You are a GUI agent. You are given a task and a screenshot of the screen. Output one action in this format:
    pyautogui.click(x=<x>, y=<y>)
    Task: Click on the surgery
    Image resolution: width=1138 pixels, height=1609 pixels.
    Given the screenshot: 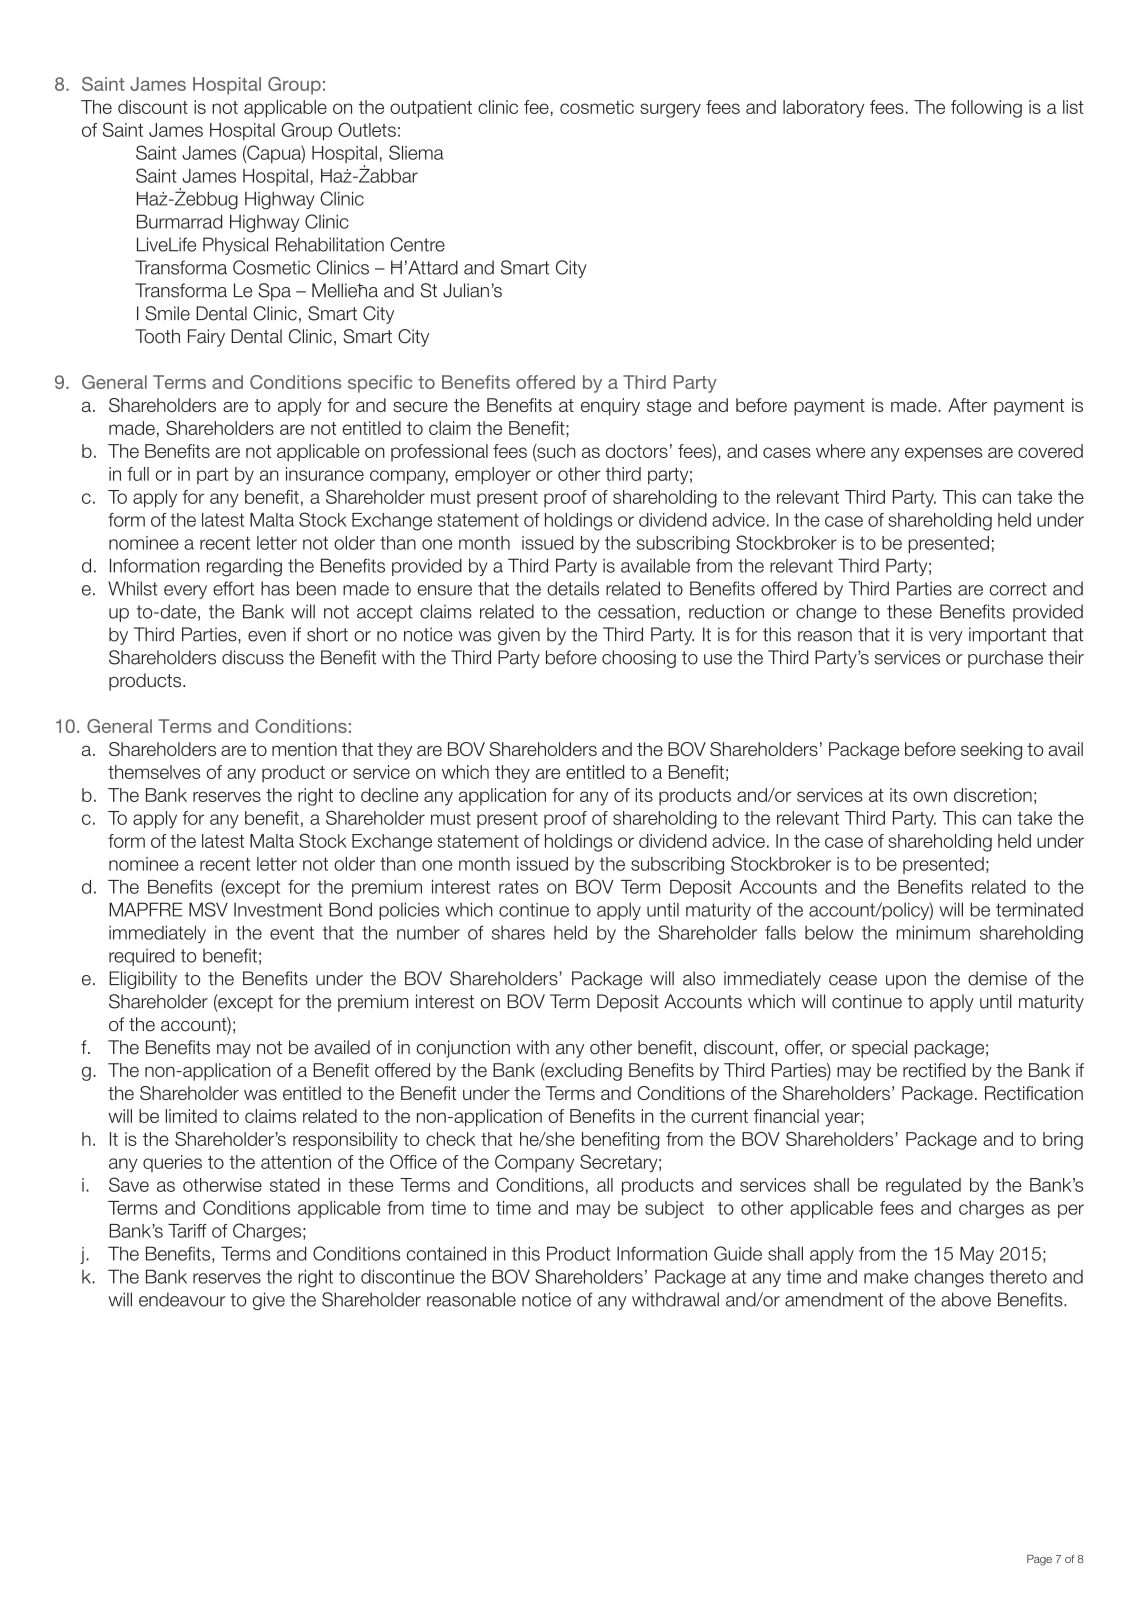 What is the action you would take?
    pyautogui.click(x=670, y=110)
